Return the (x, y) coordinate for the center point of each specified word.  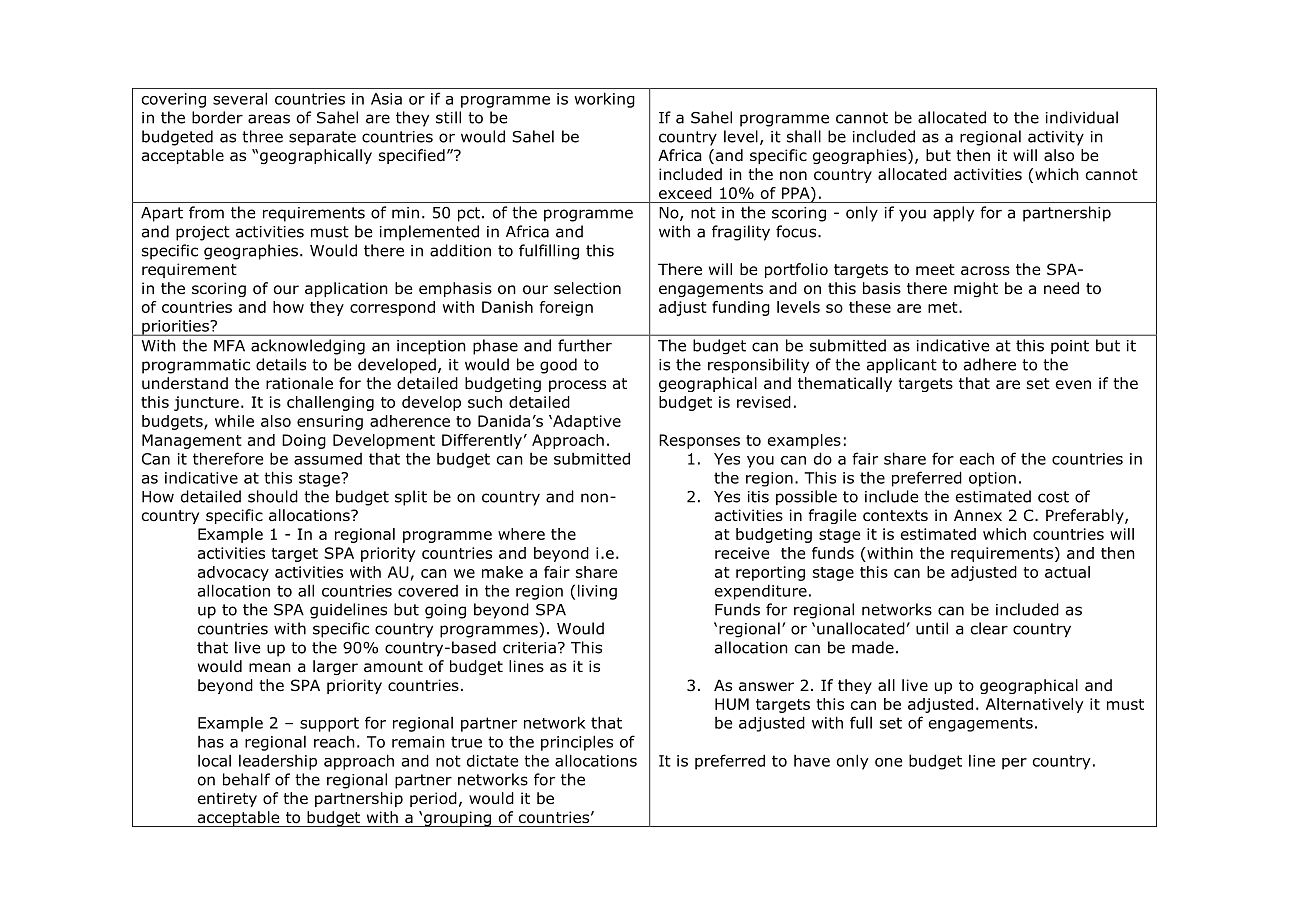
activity (1056, 138)
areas (269, 119)
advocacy (233, 573)
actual (1067, 572)
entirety (227, 799)
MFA (229, 346)
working (604, 100)
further (585, 345)
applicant (902, 365)
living (597, 592)
